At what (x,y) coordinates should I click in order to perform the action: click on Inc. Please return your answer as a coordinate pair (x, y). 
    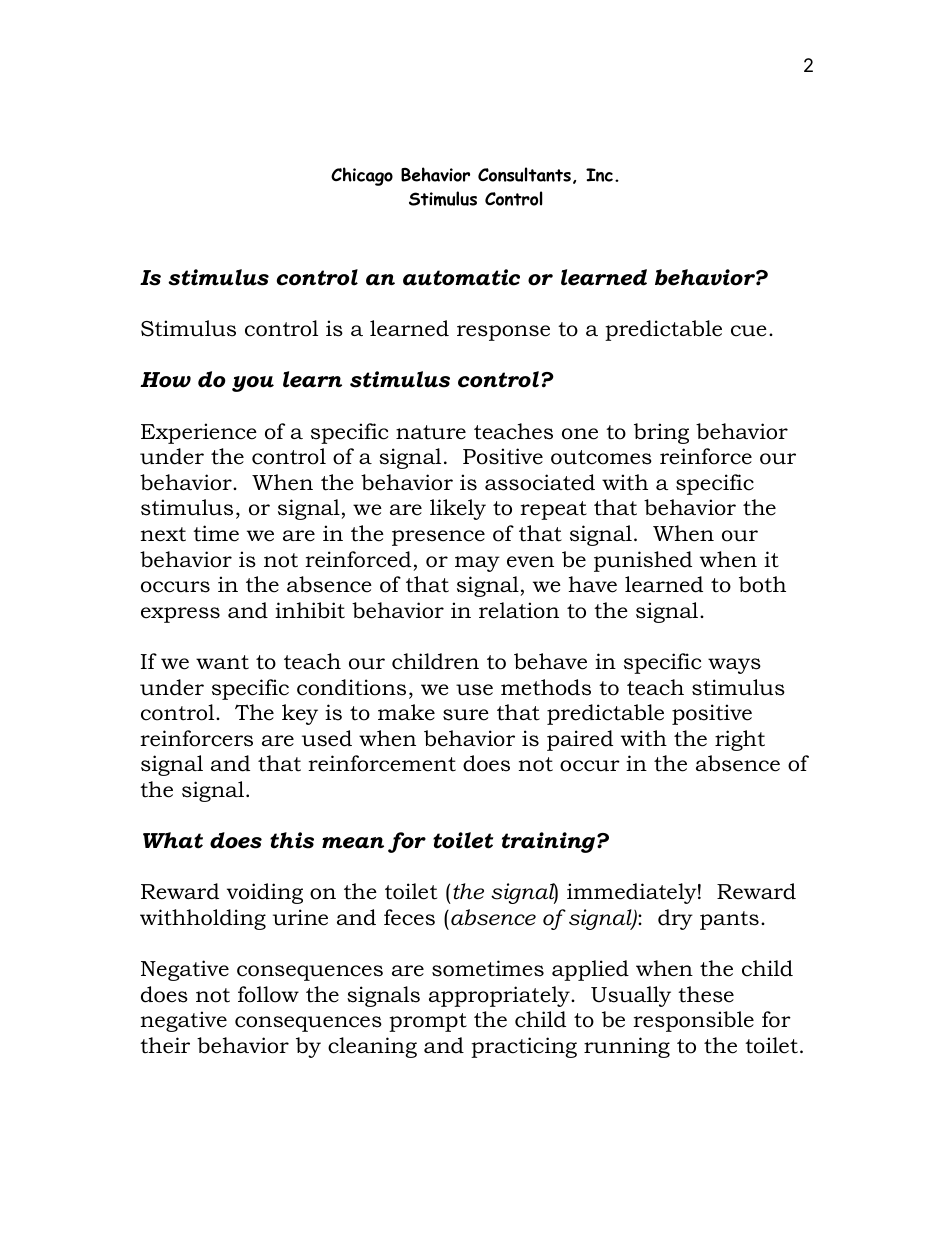
    Looking at the image, I should click on (599, 175).
